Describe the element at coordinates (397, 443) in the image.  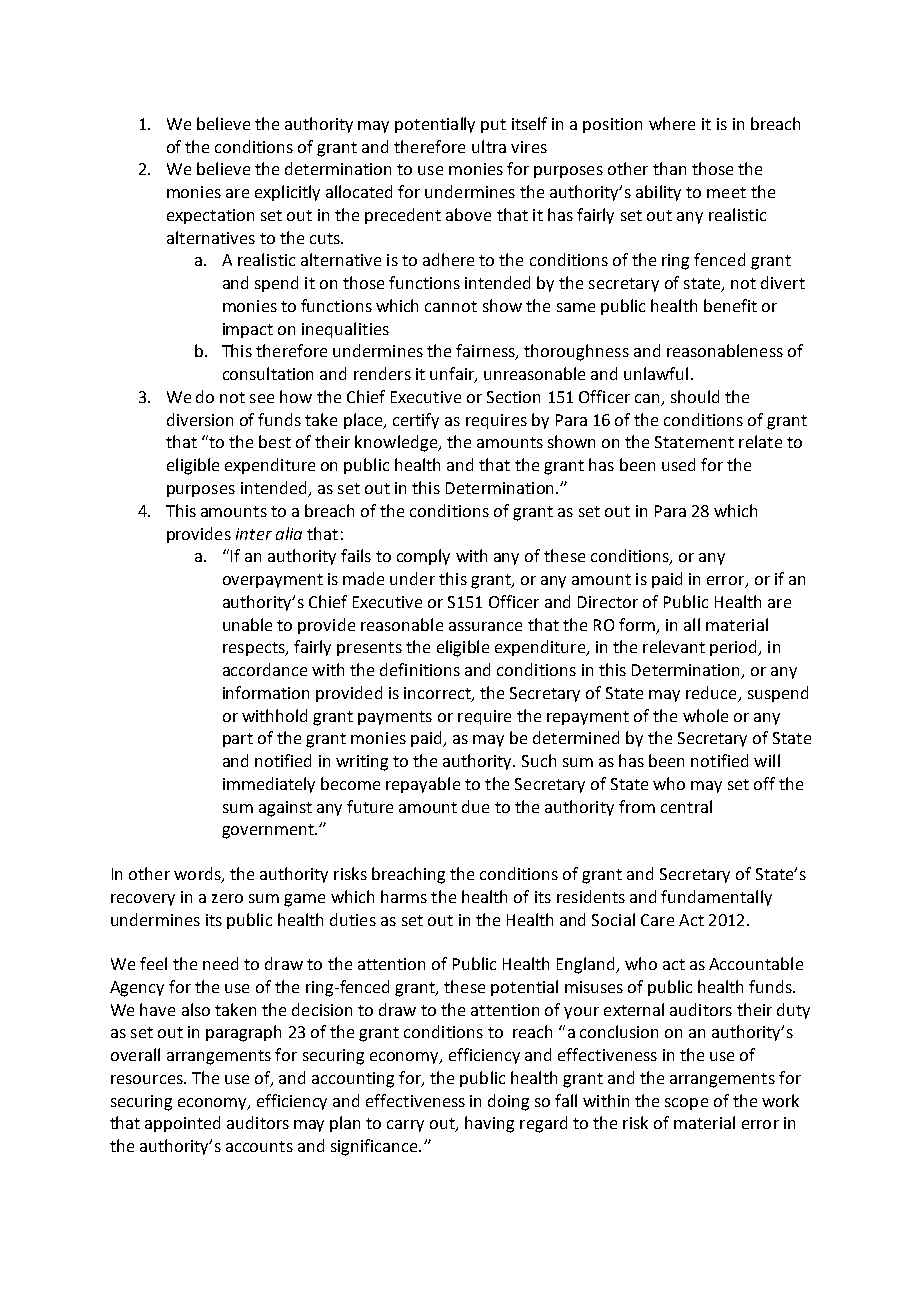
I see `knowledge` at that location.
